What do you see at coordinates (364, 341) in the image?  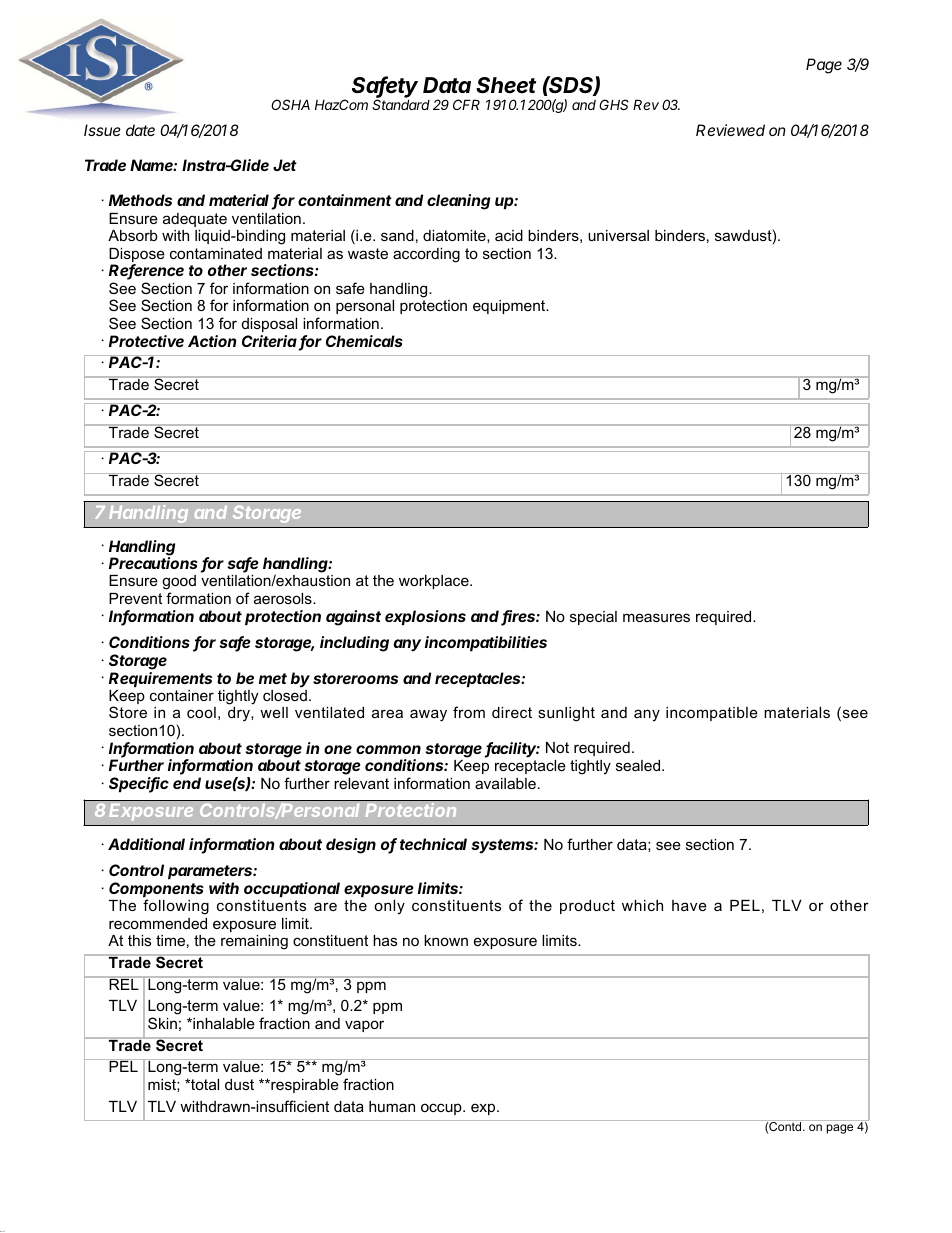 I see `Chemicals` at bounding box center [364, 341].
